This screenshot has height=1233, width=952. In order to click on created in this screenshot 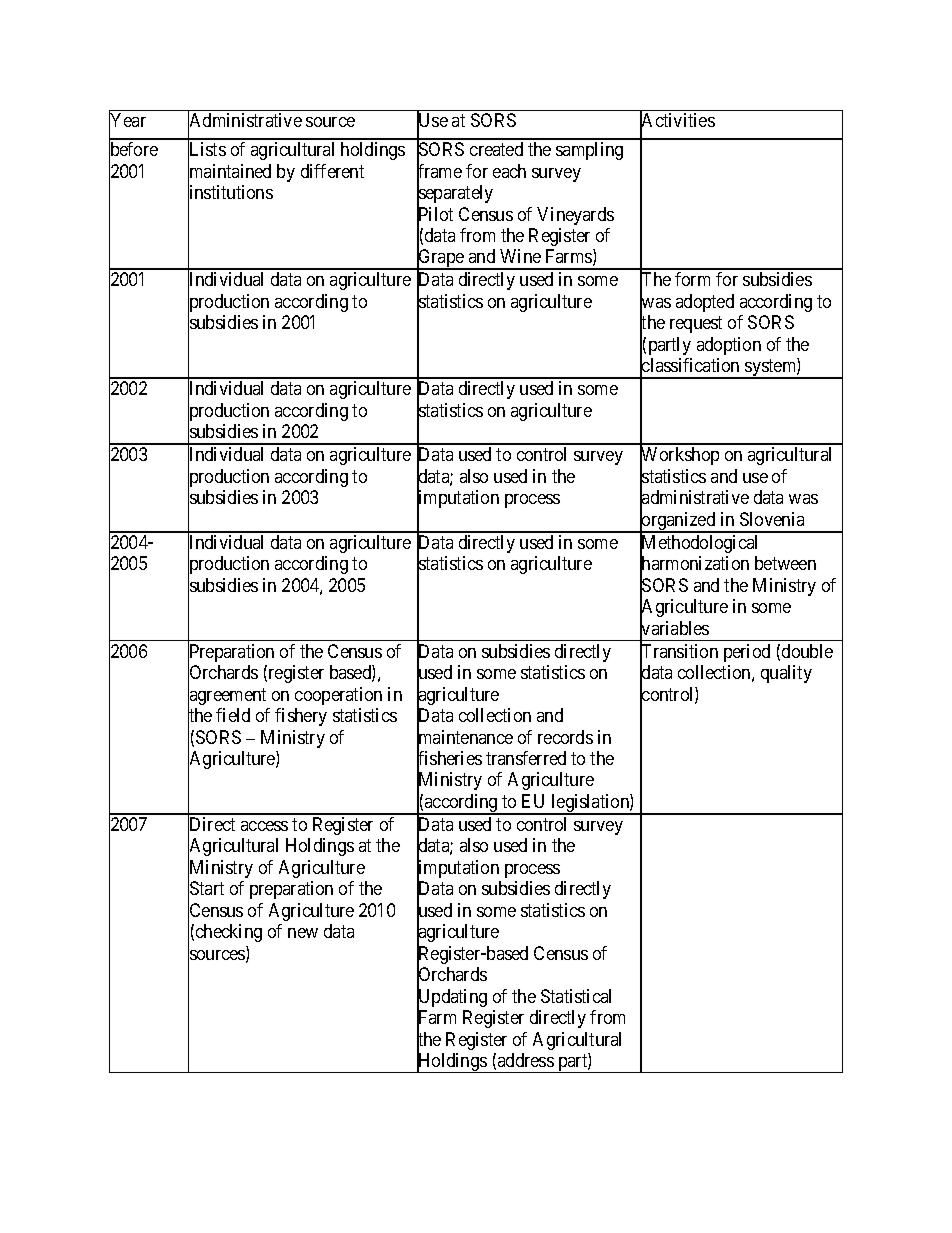, I will do `click(496, 149)`.
